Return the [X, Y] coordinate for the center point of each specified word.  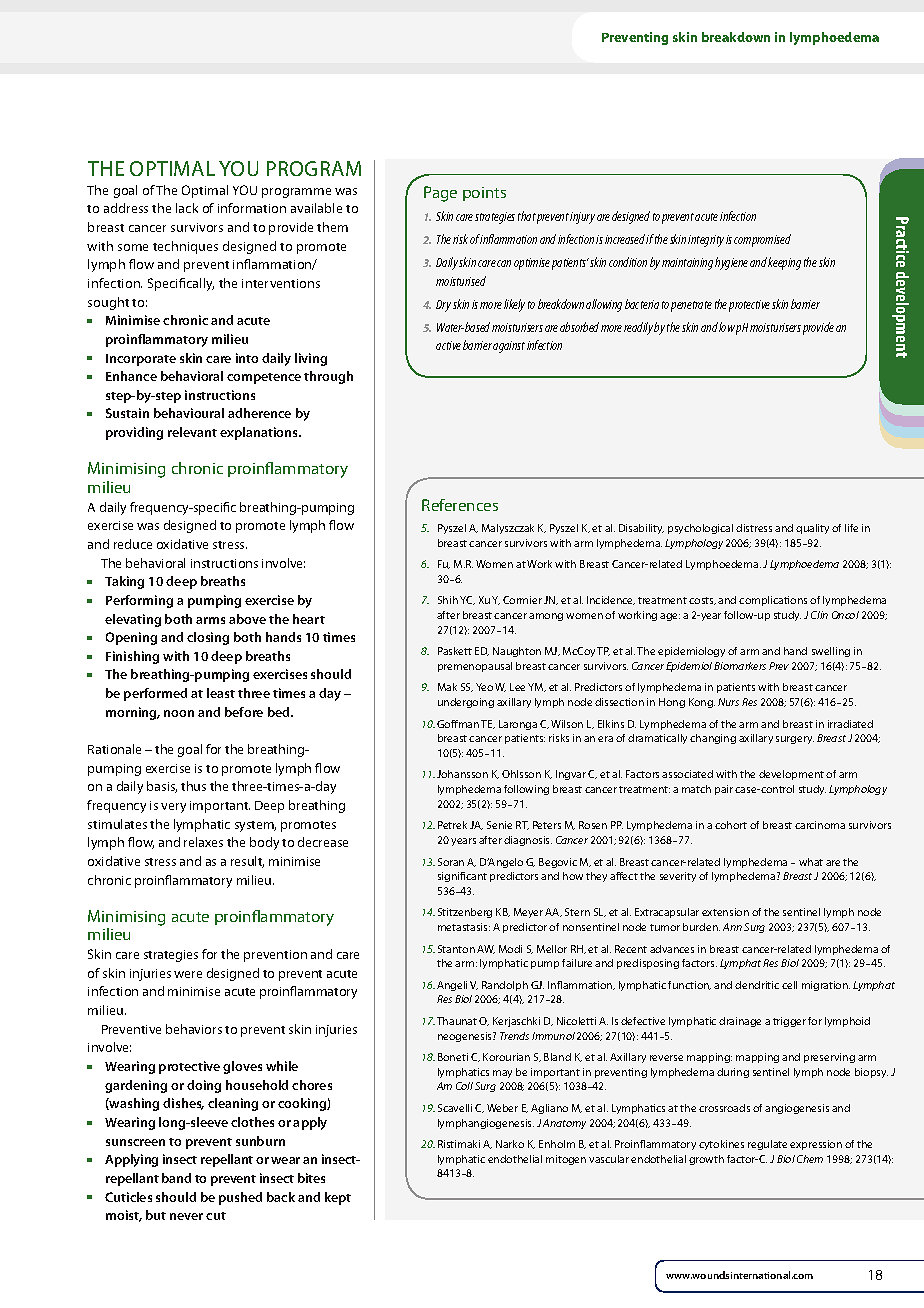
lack [187, 208]
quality [812, 529]
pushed [240, 1198]
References [460, 505]
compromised [762, 240]
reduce [133, 544]
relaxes [203, 842]
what [811, 862]
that [527, 216]
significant [462, 877]
